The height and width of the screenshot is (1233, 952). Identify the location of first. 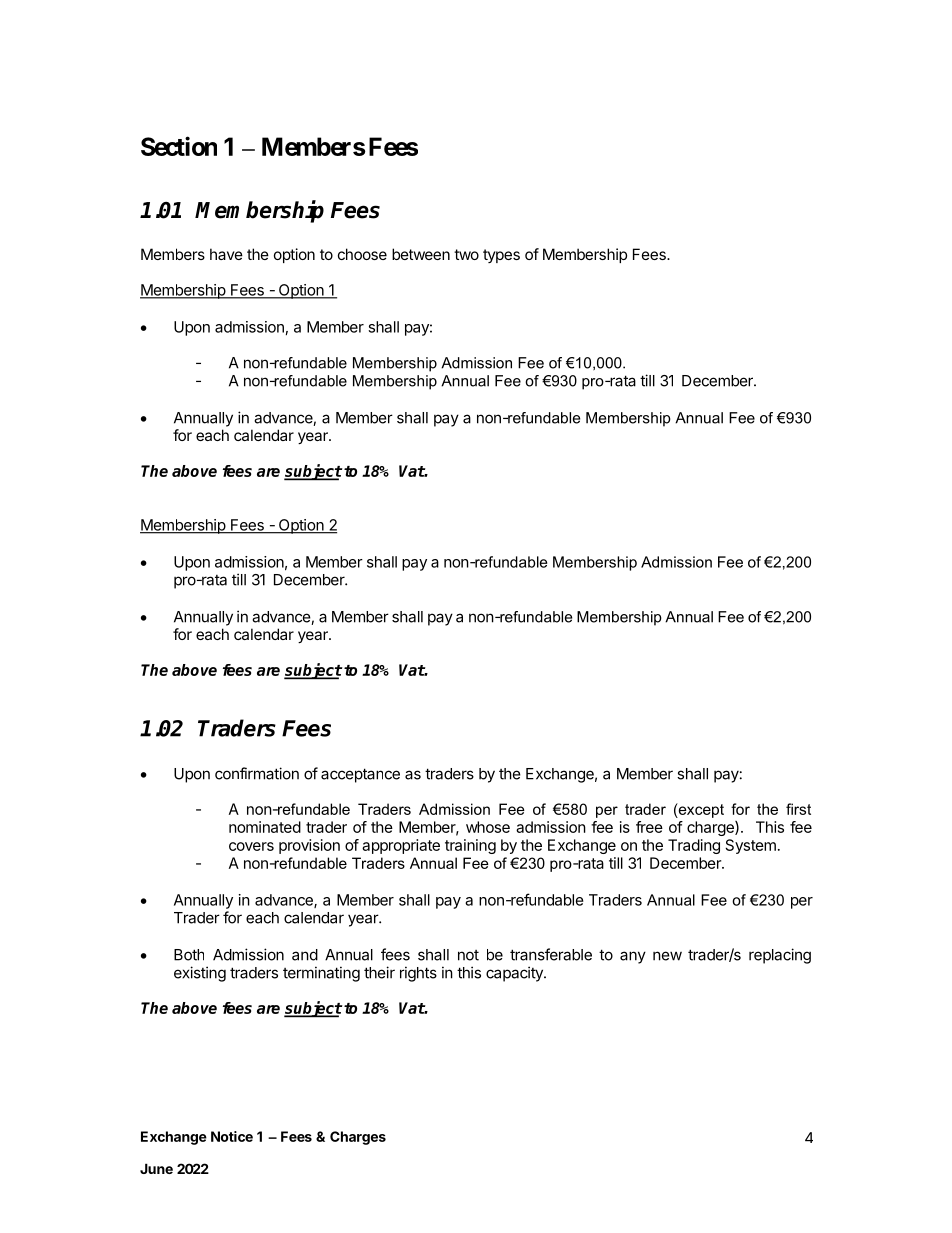
(798, 809).
